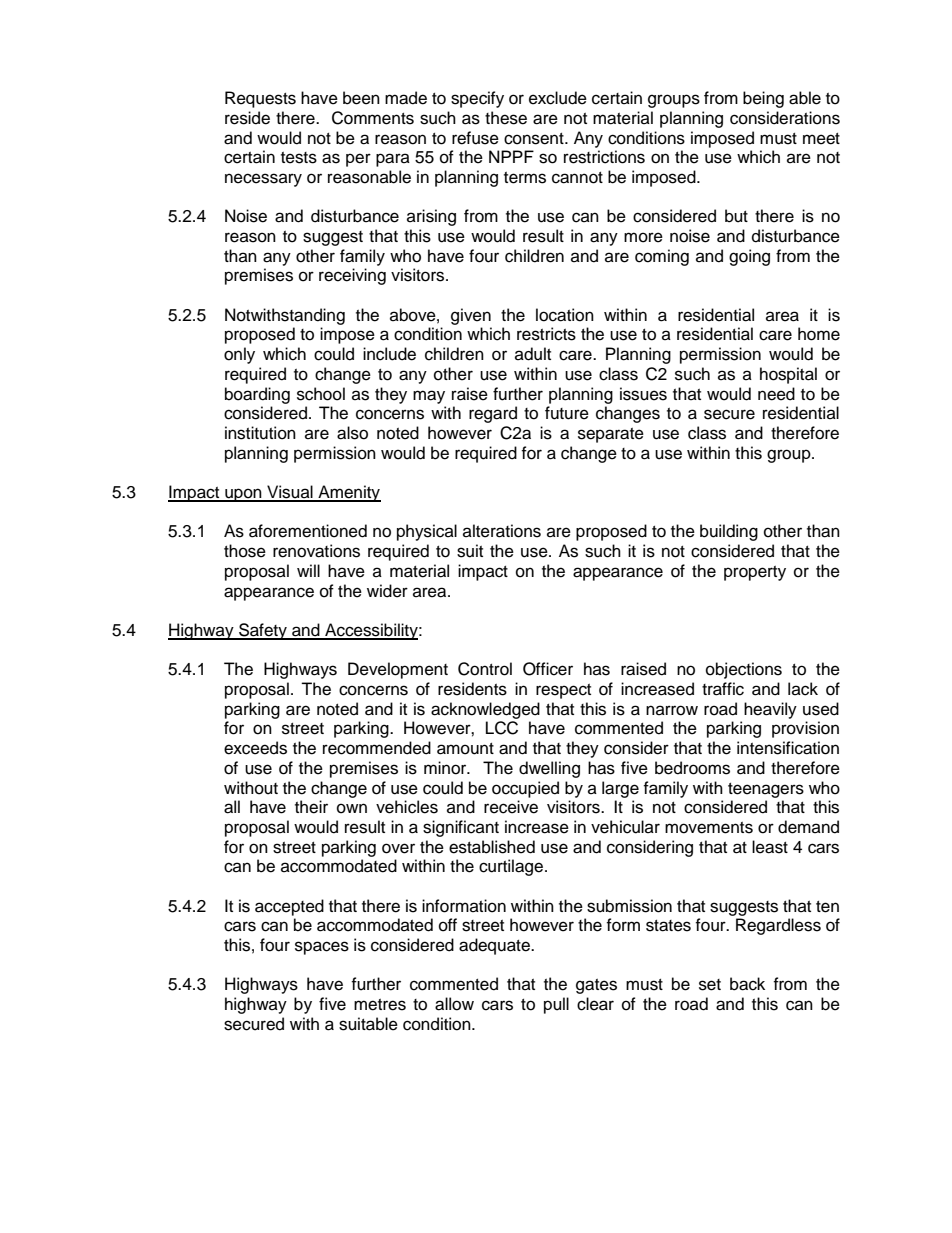 The image size is (952, 1233). What do you see at coordinates (311, 807) in the screenshot?
I see `their` at bounding box center [311, 807].
